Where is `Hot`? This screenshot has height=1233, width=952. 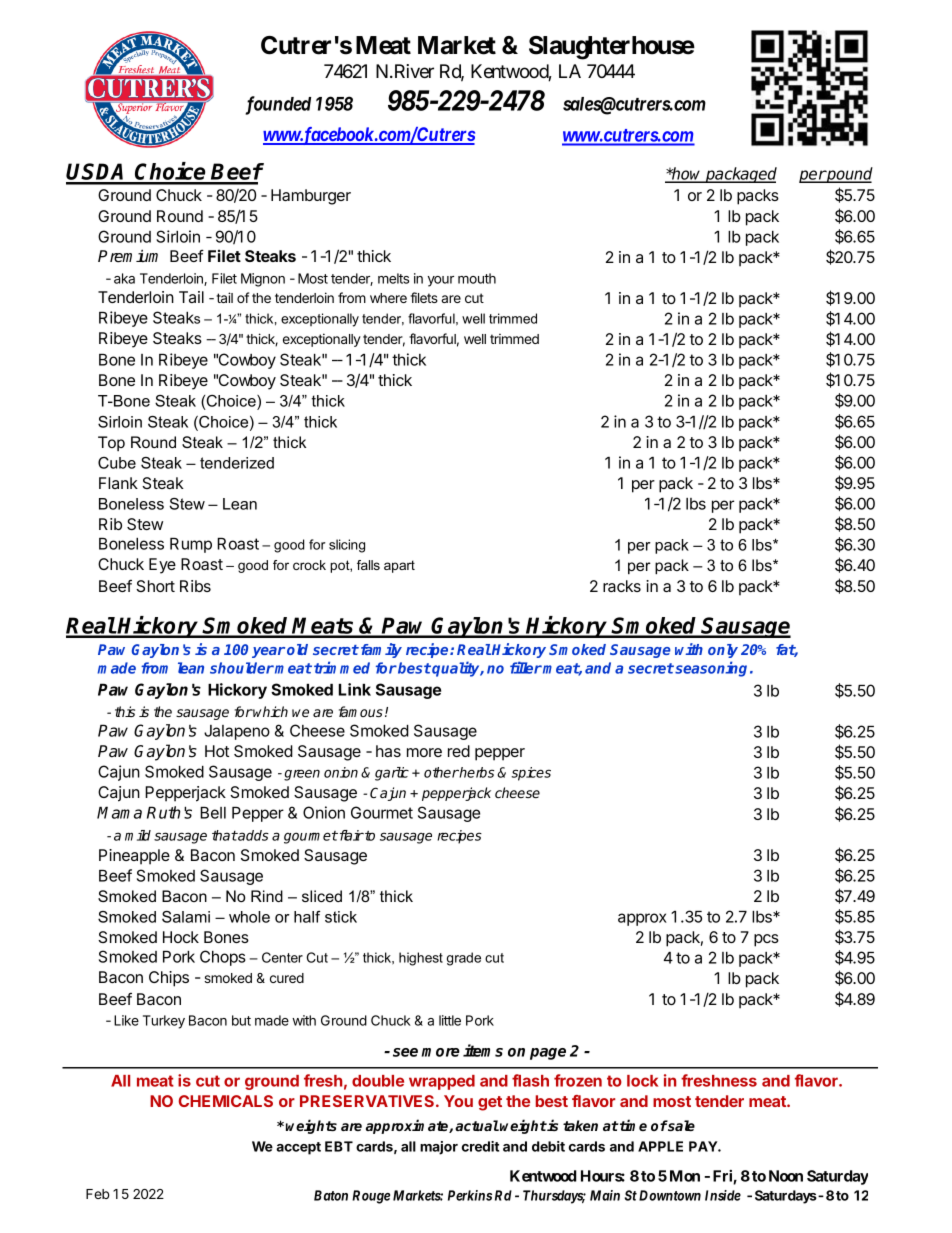 Hot is located at coordinates (217, 751).
